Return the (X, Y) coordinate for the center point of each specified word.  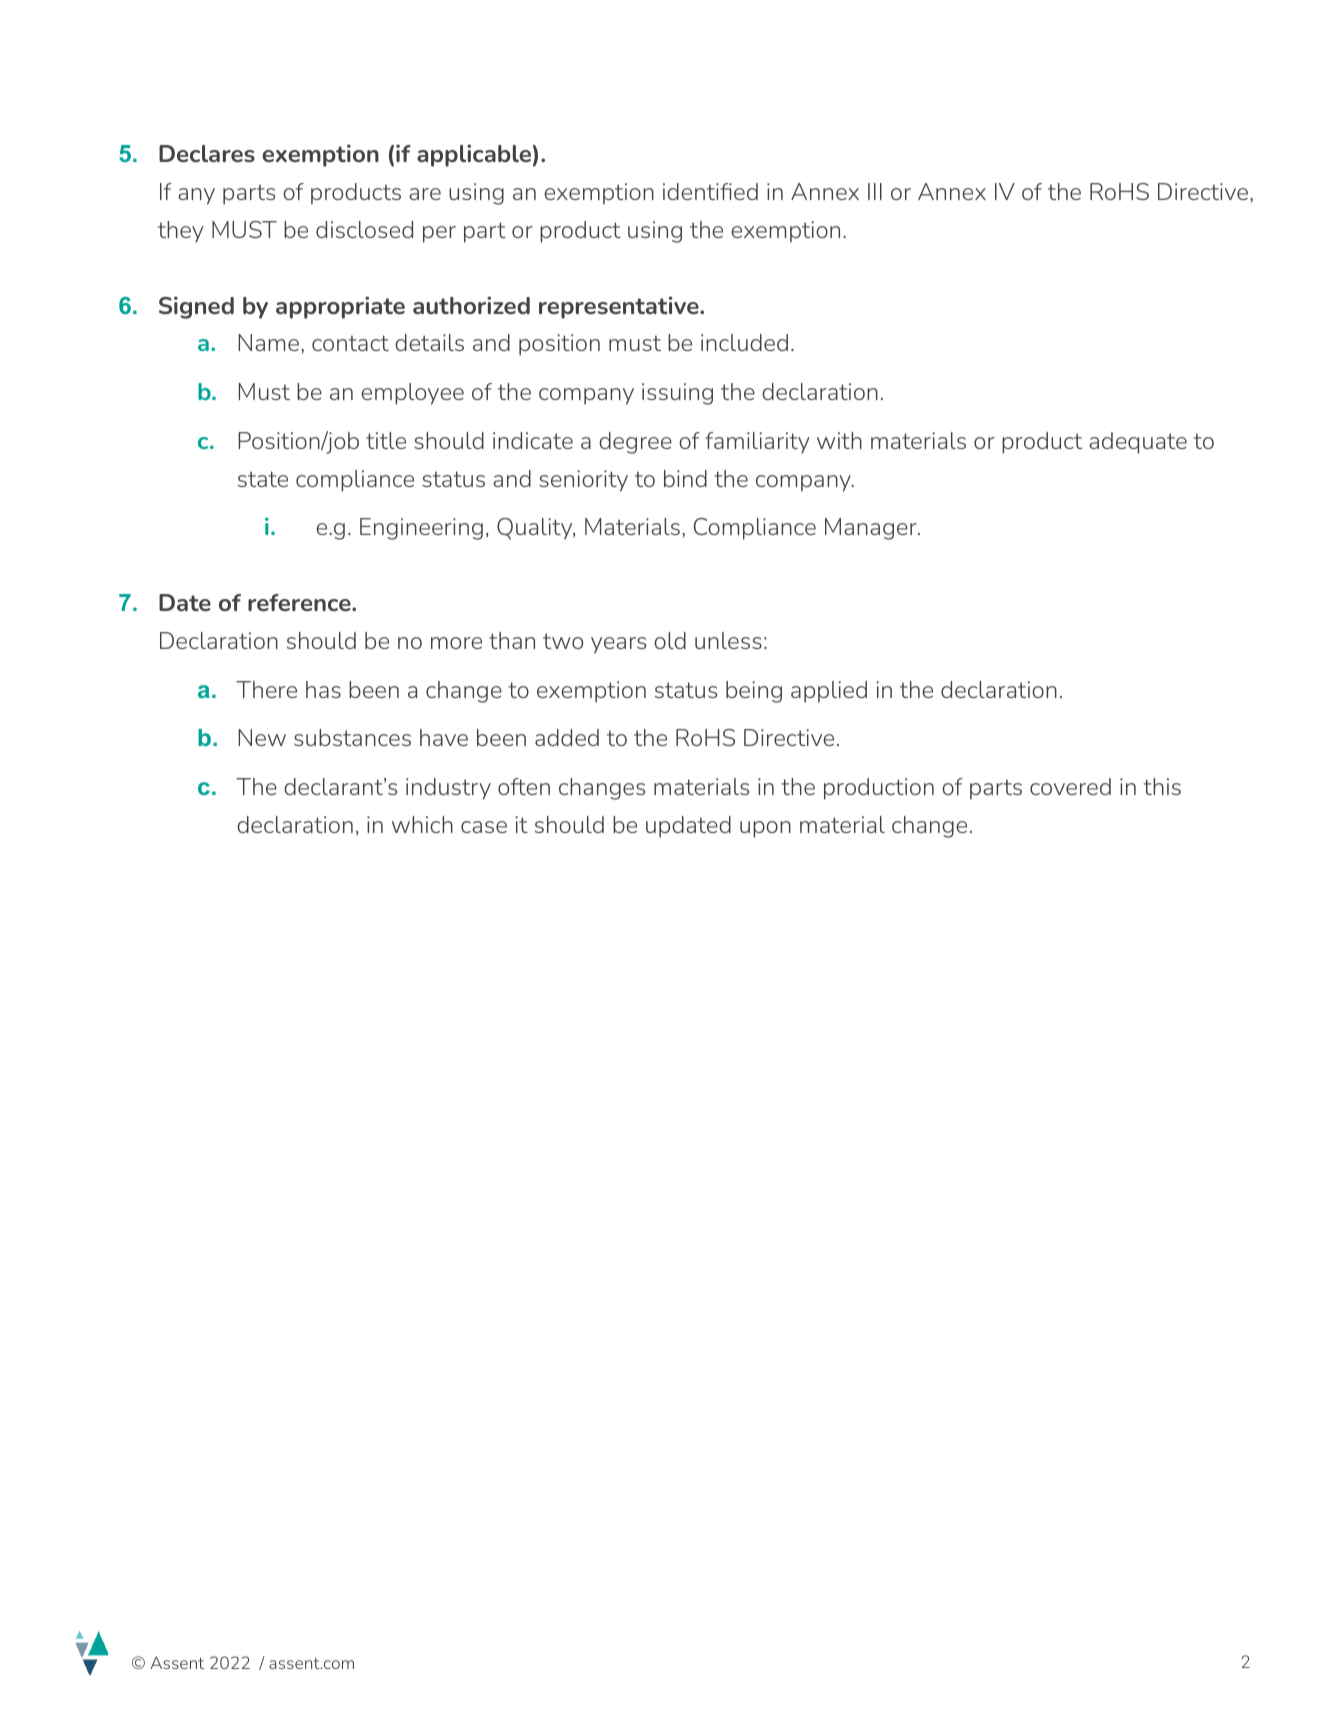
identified (710, 191)
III (875, 191)
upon (765, 829)
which (422, 824)
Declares (207, 153)
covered (1070, 786)
